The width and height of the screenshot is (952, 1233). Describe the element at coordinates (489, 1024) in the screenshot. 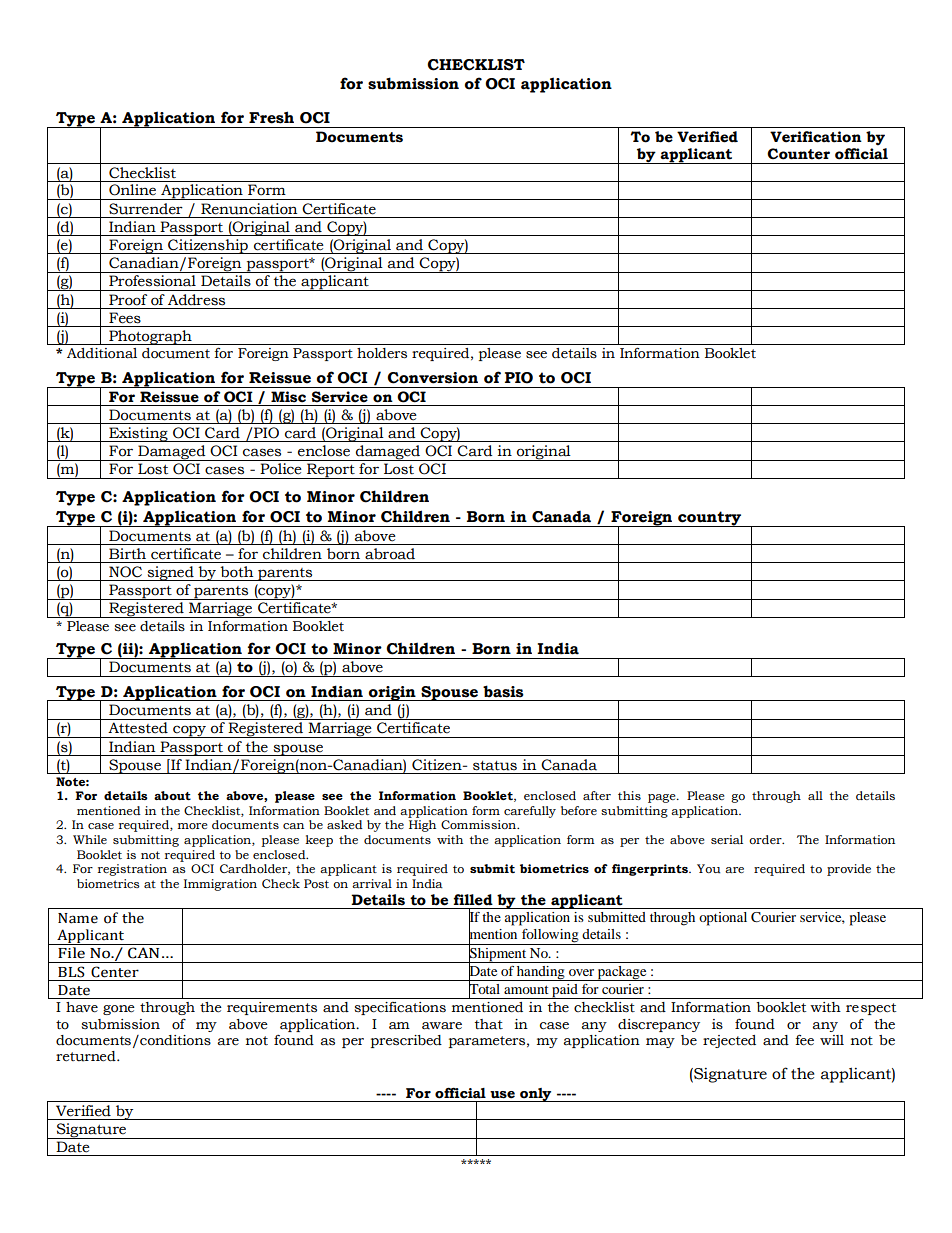

I see `that` at that location.
